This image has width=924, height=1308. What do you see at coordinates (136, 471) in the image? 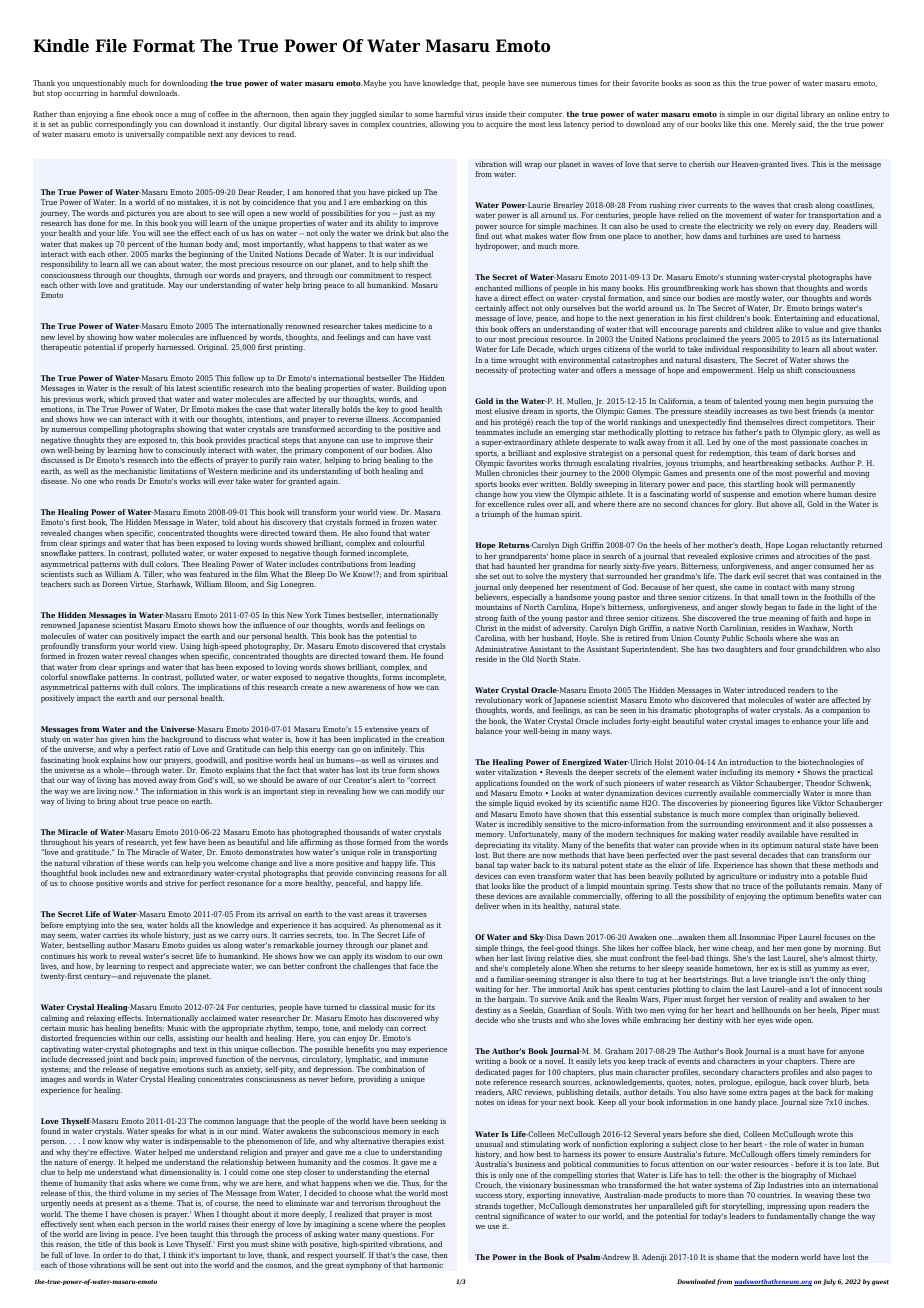
I see `mechanistic` at bounding box center [136, 471].
